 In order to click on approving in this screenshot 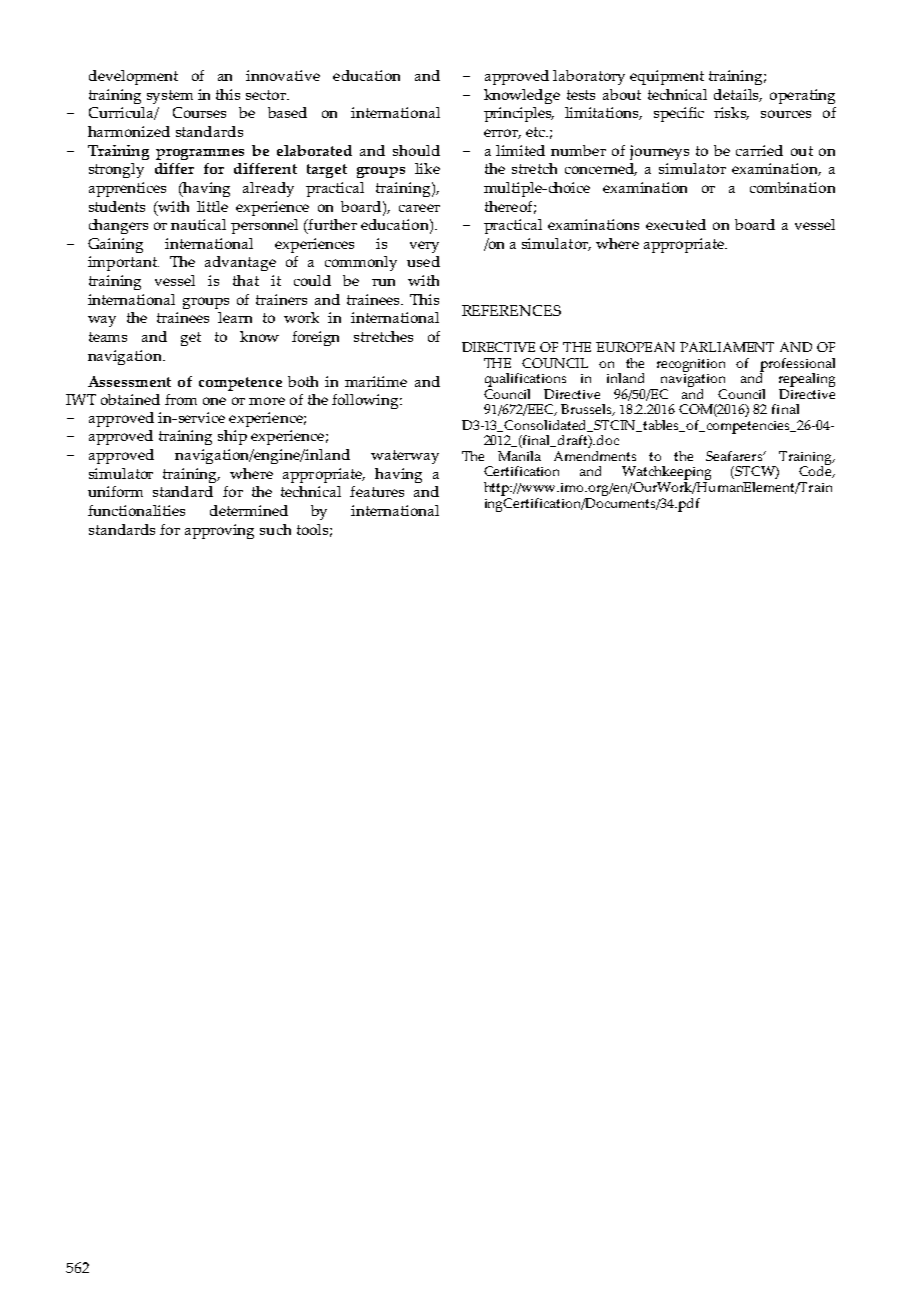, I will do `click(219, 531)`.
